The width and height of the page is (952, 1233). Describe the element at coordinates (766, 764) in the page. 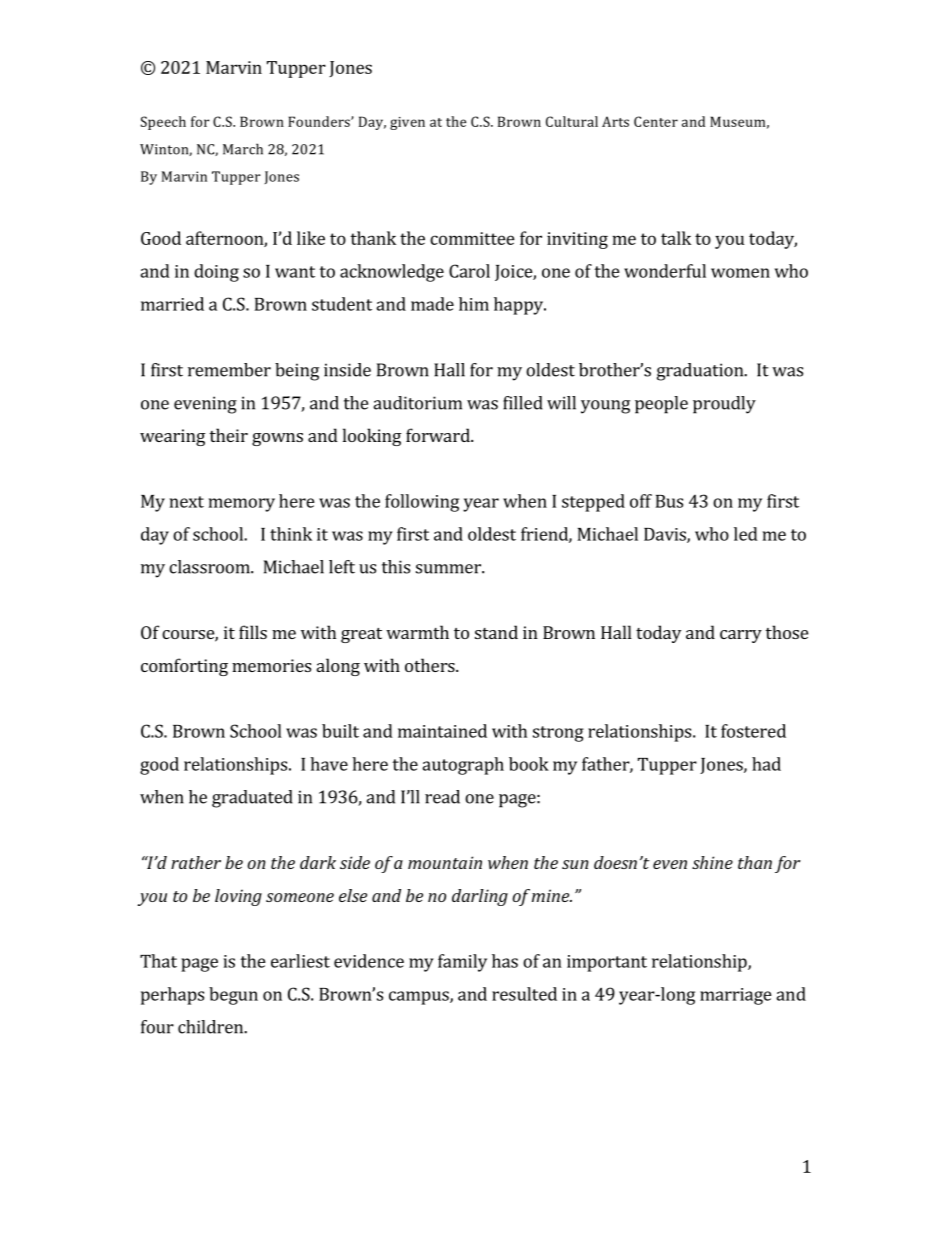

I see `had` at that location.
